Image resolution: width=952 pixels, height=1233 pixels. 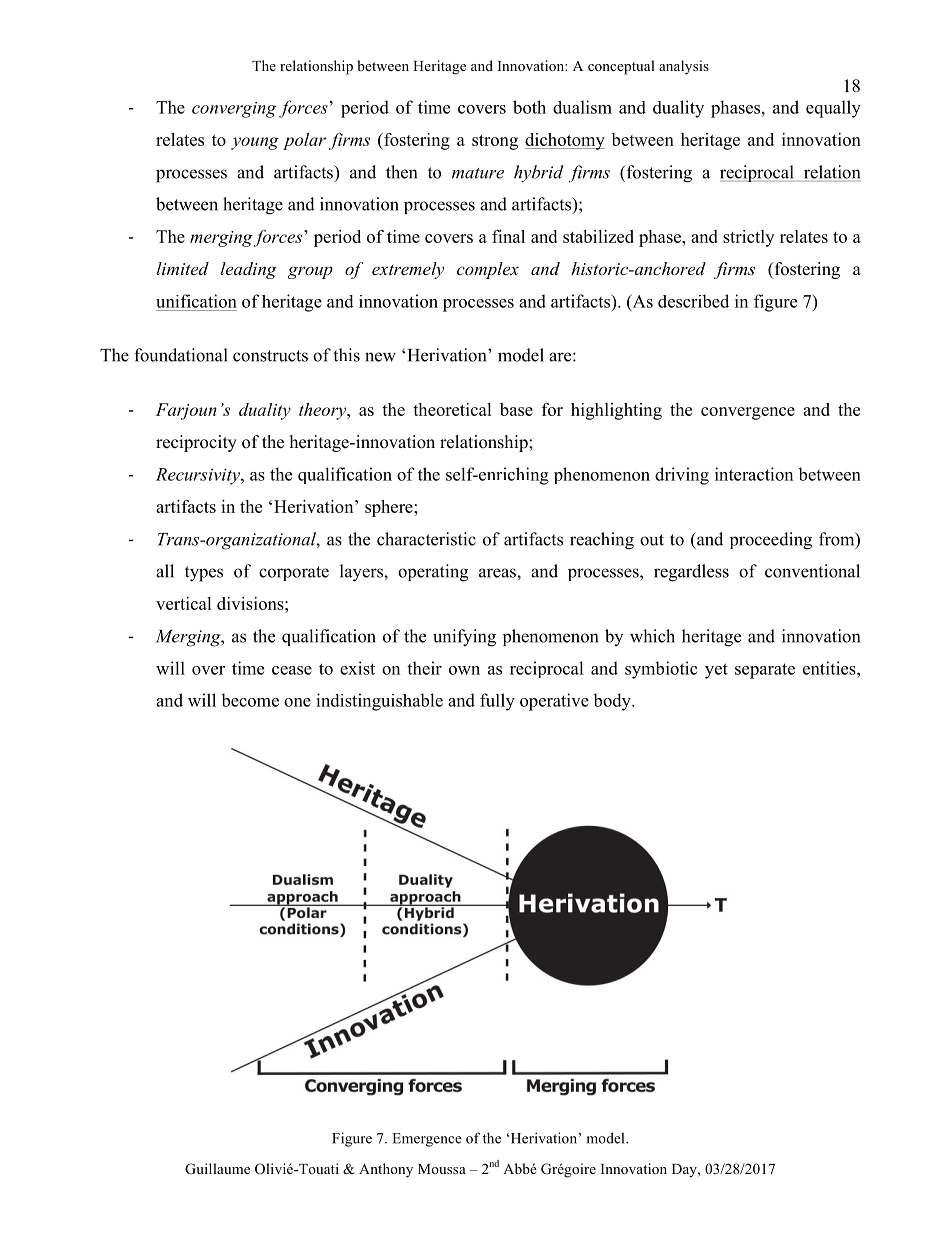 What do you see at coordinates (771, 541) in the screenshot?
I see `proceeding` at bounding box center [771, 541].
